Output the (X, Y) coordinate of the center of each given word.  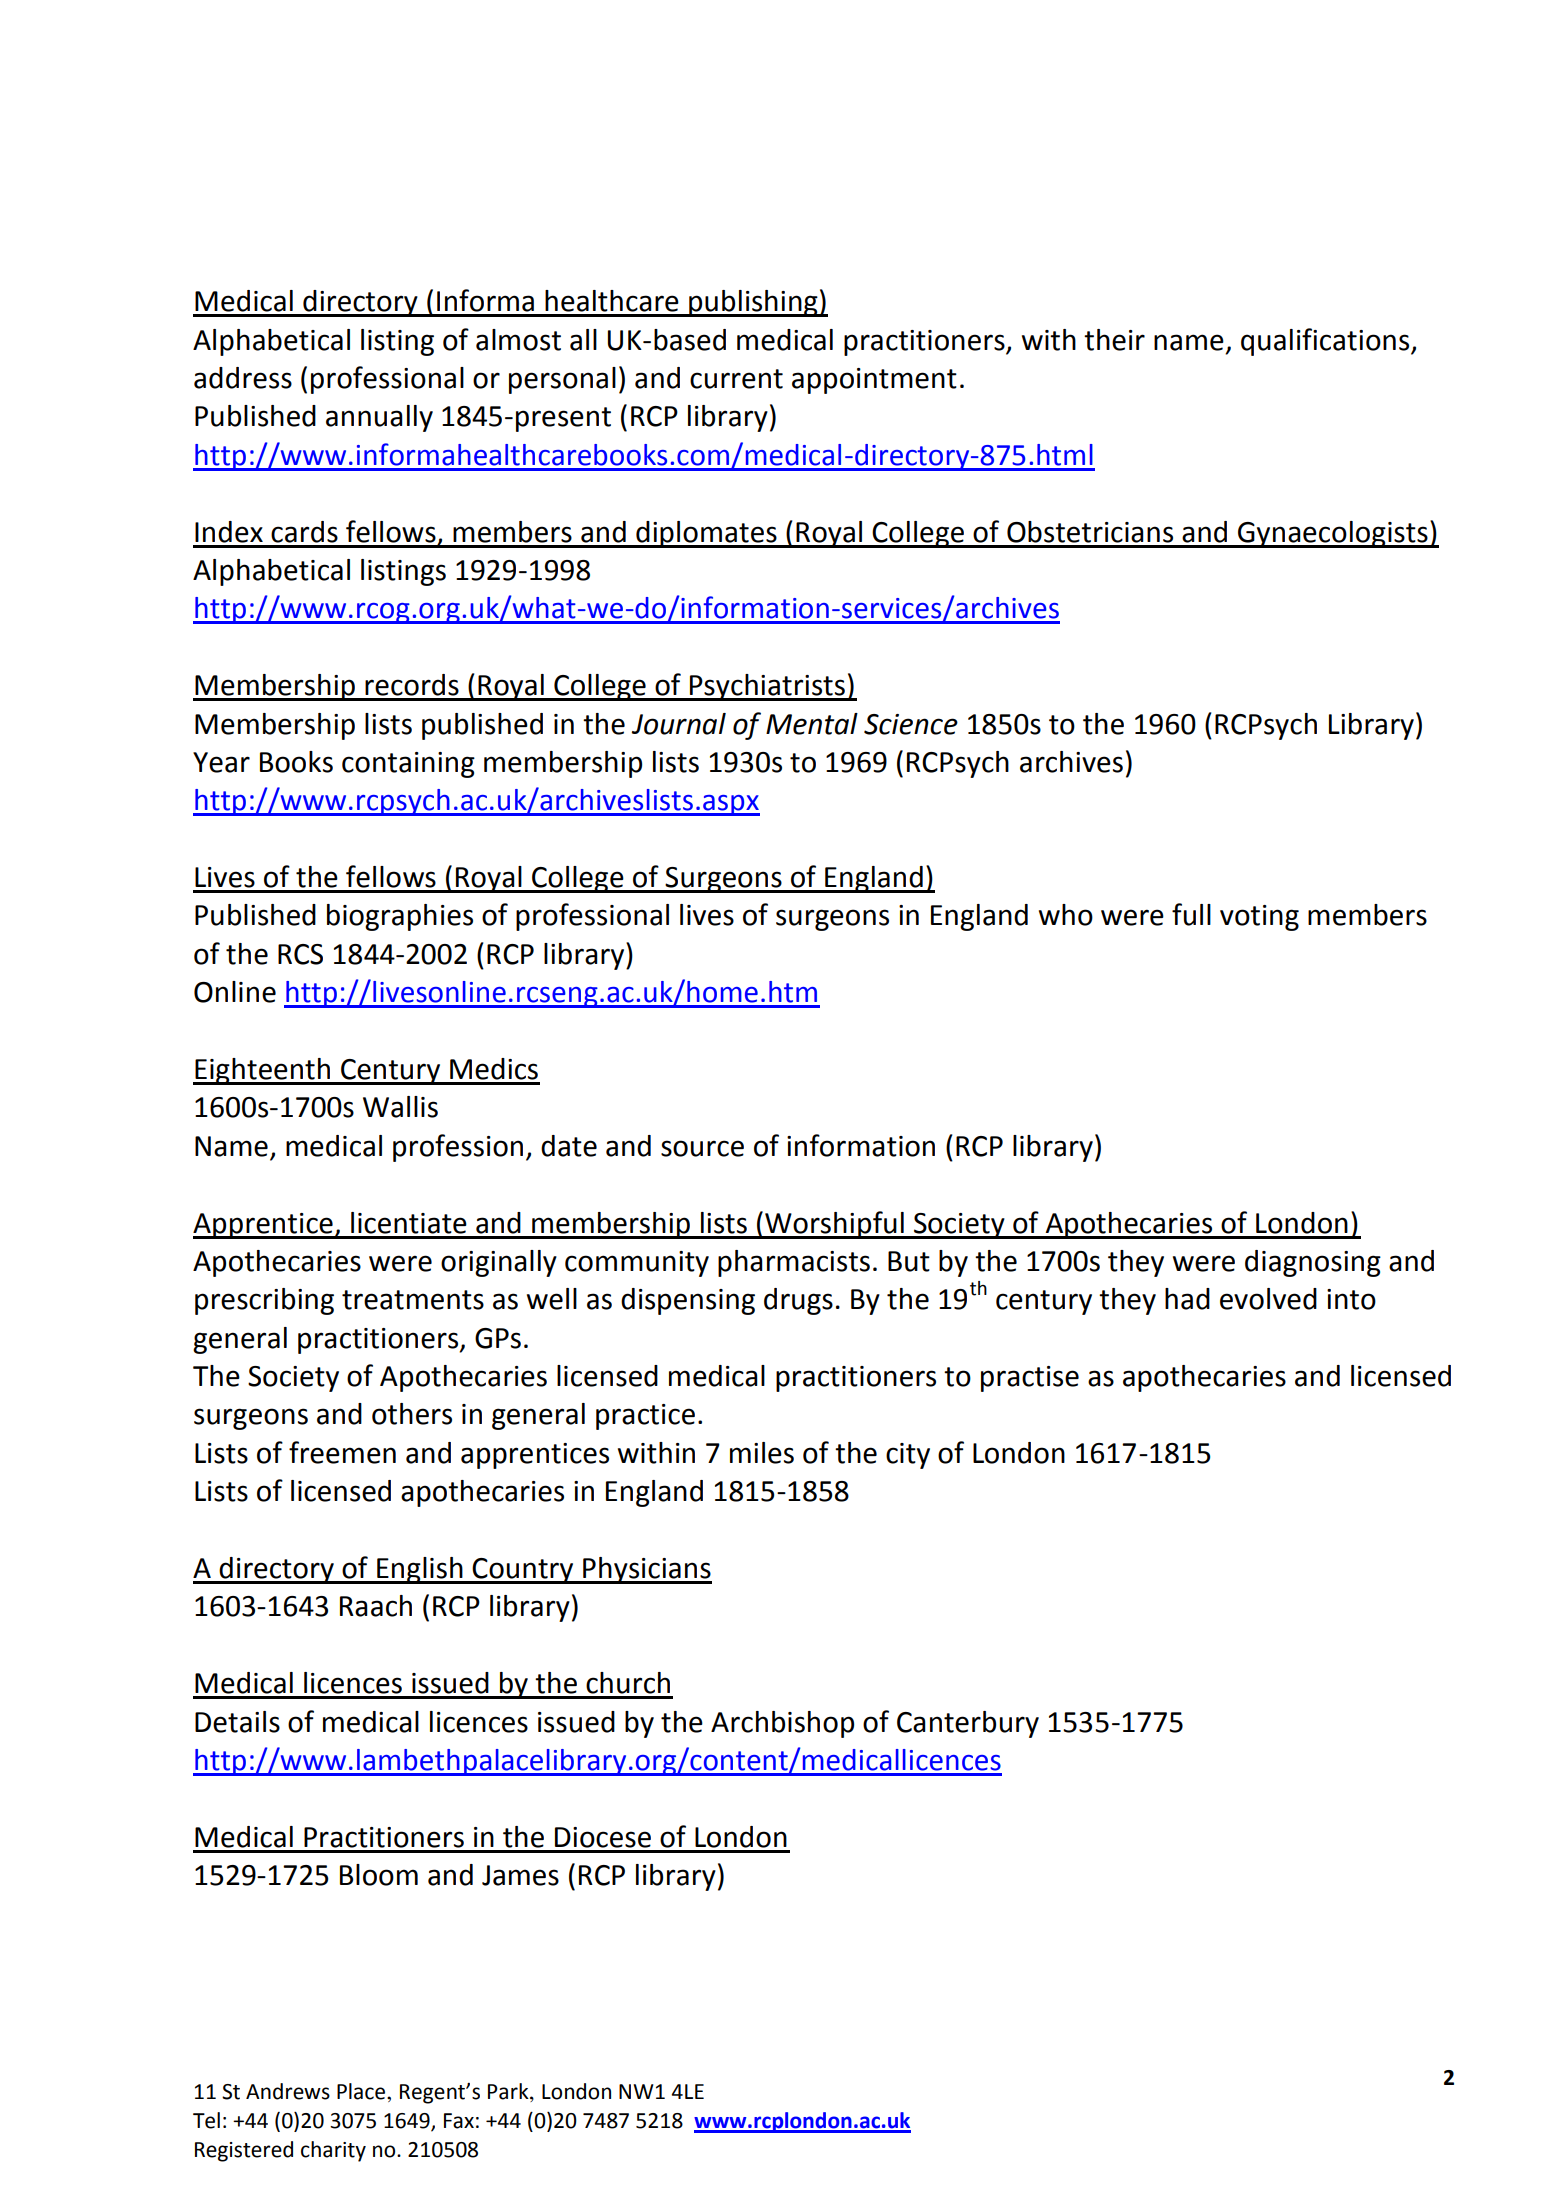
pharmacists (794, 1263)
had (1187, 1299)
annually (379, 418)
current (736, 379)
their (1114, 340)
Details (237, 1722)
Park (509, 2092)
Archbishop (782, 1724)
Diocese (603, 1837)
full (1191, 914)
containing (408, 765)
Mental (812, 724)
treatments (413, 1300)
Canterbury (968, 1724)
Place (362, 2091)
